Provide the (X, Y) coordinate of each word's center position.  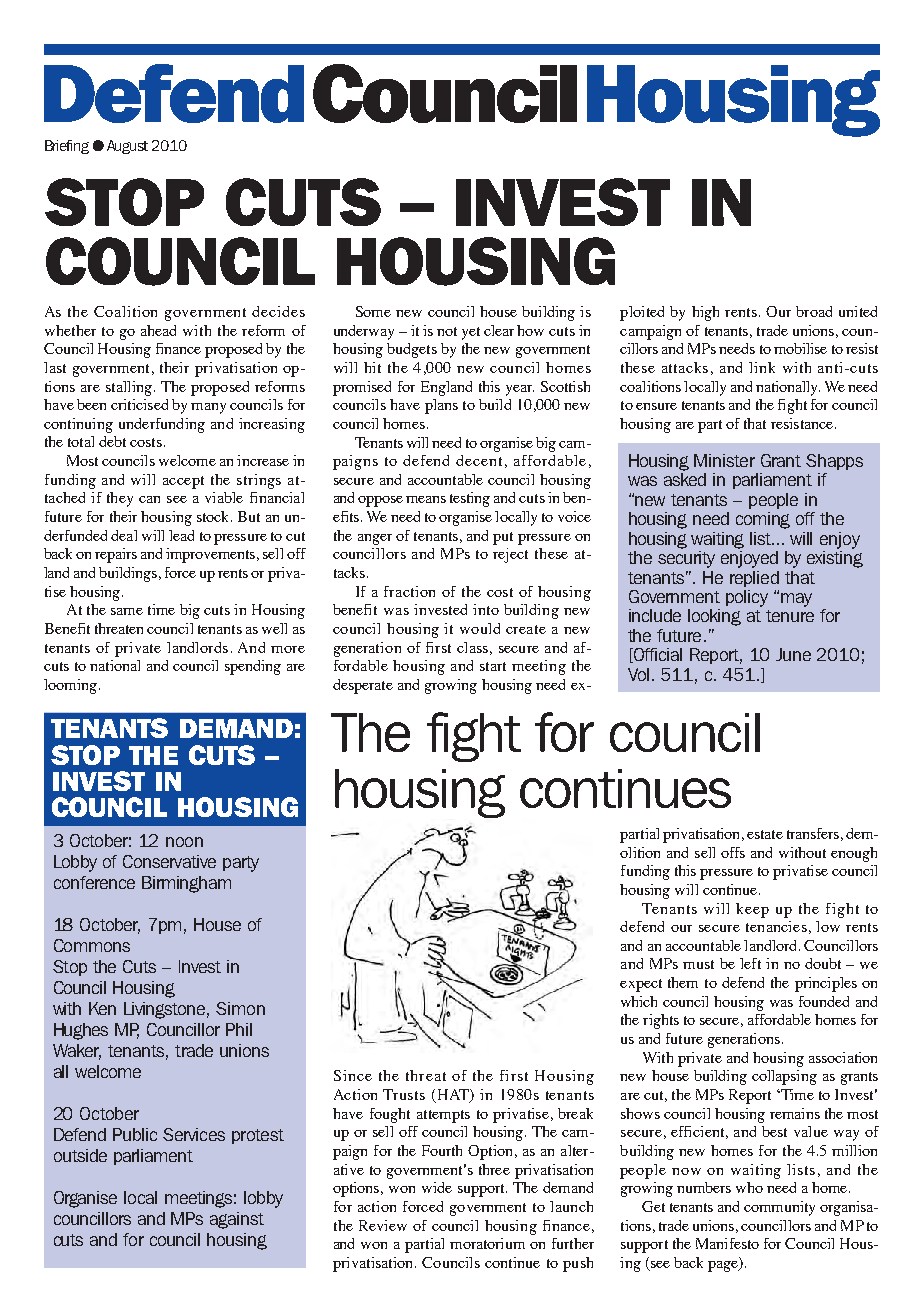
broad (814, 311)
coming (763, 520)
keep (752, 910)
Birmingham (186, 884)
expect (641, 985)
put (503, 538)
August (127, 147)
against (237, 1220)
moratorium (487, 1243)
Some (373, 311)
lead (181, 535)
